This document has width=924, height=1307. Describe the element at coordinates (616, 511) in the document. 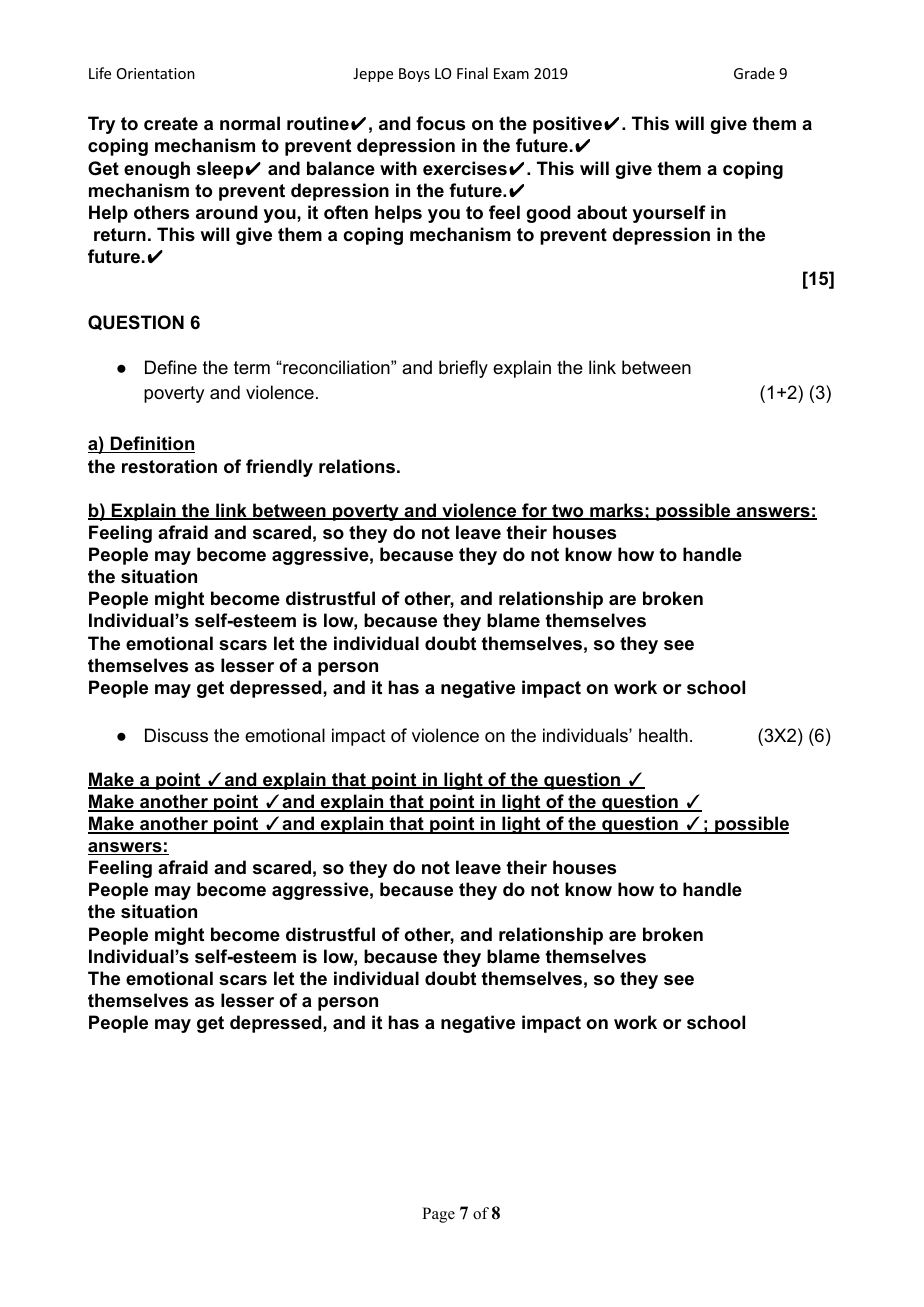

I see `marks` at that location.
